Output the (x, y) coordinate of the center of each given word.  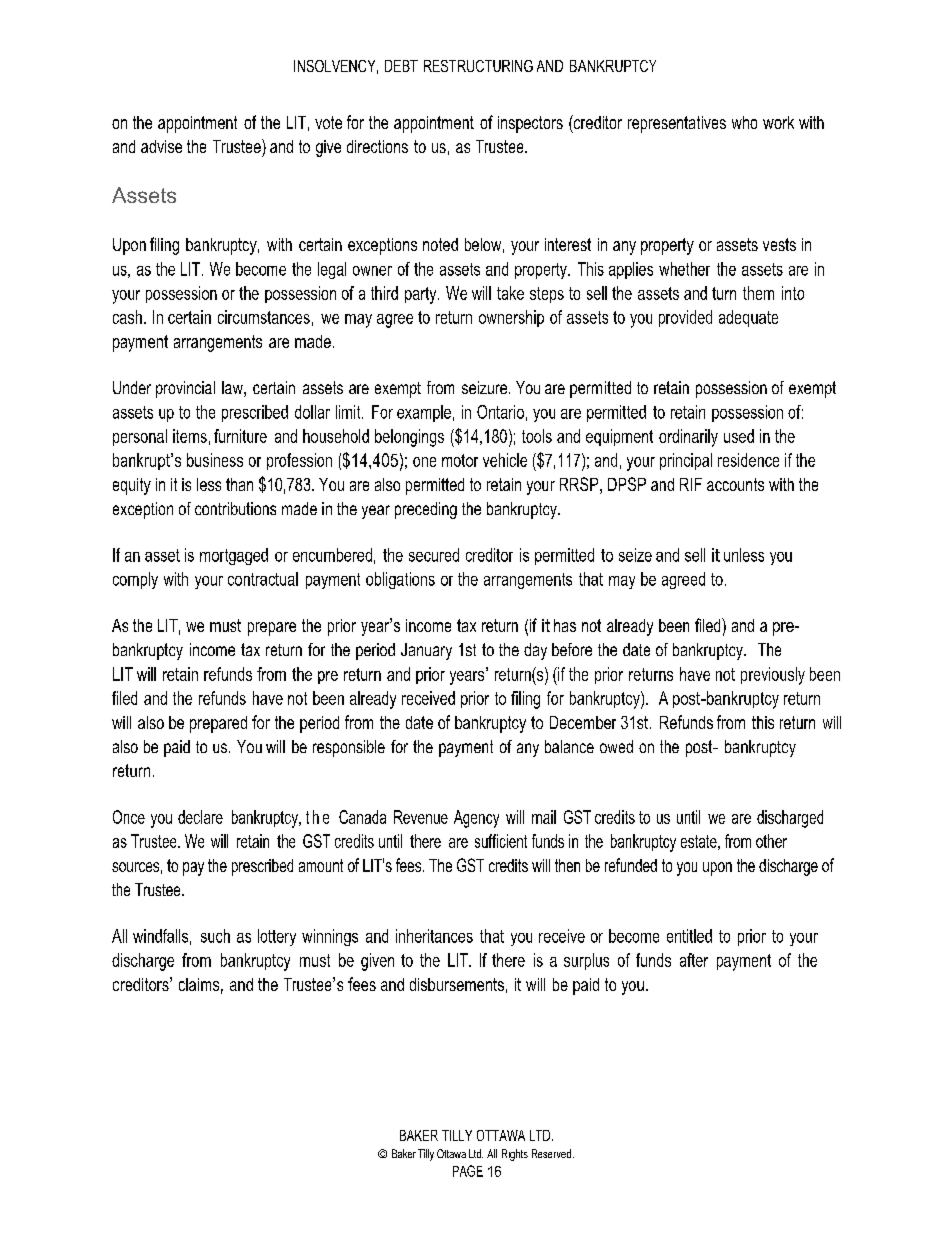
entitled (689, 936)
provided (685, 318)
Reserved (553, 1153)
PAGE (468, 1171)
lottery (277, 937)
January (426, 651)
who (744, 122)
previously (773, 676)
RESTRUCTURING (478, 66)
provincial (185, 389)
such (215, 936)
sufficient (501, 841)
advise (161, 146)
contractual (263, 579)
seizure (486, 387)
